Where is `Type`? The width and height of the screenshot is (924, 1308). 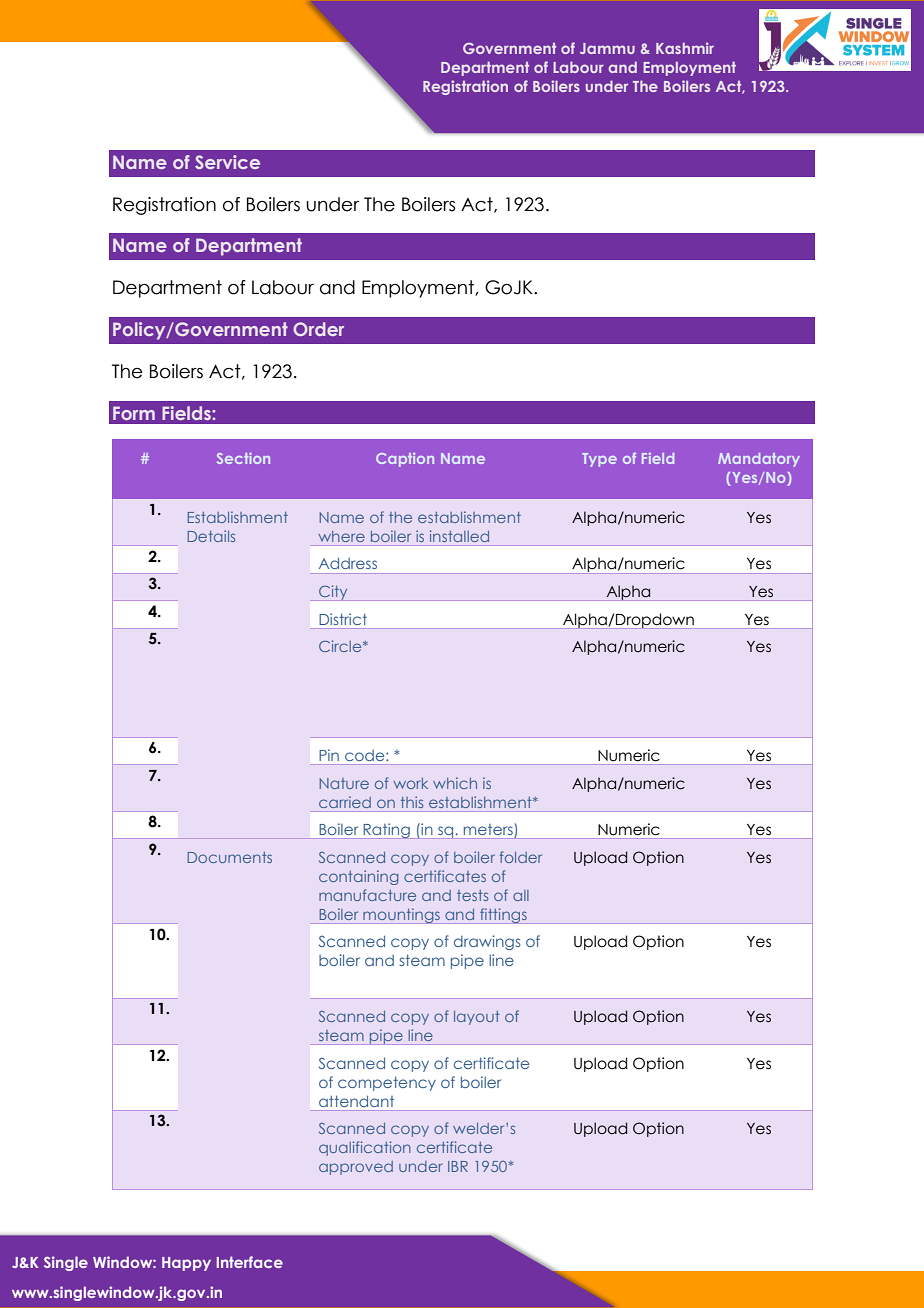 Type is located at coordinates (599, 460).
